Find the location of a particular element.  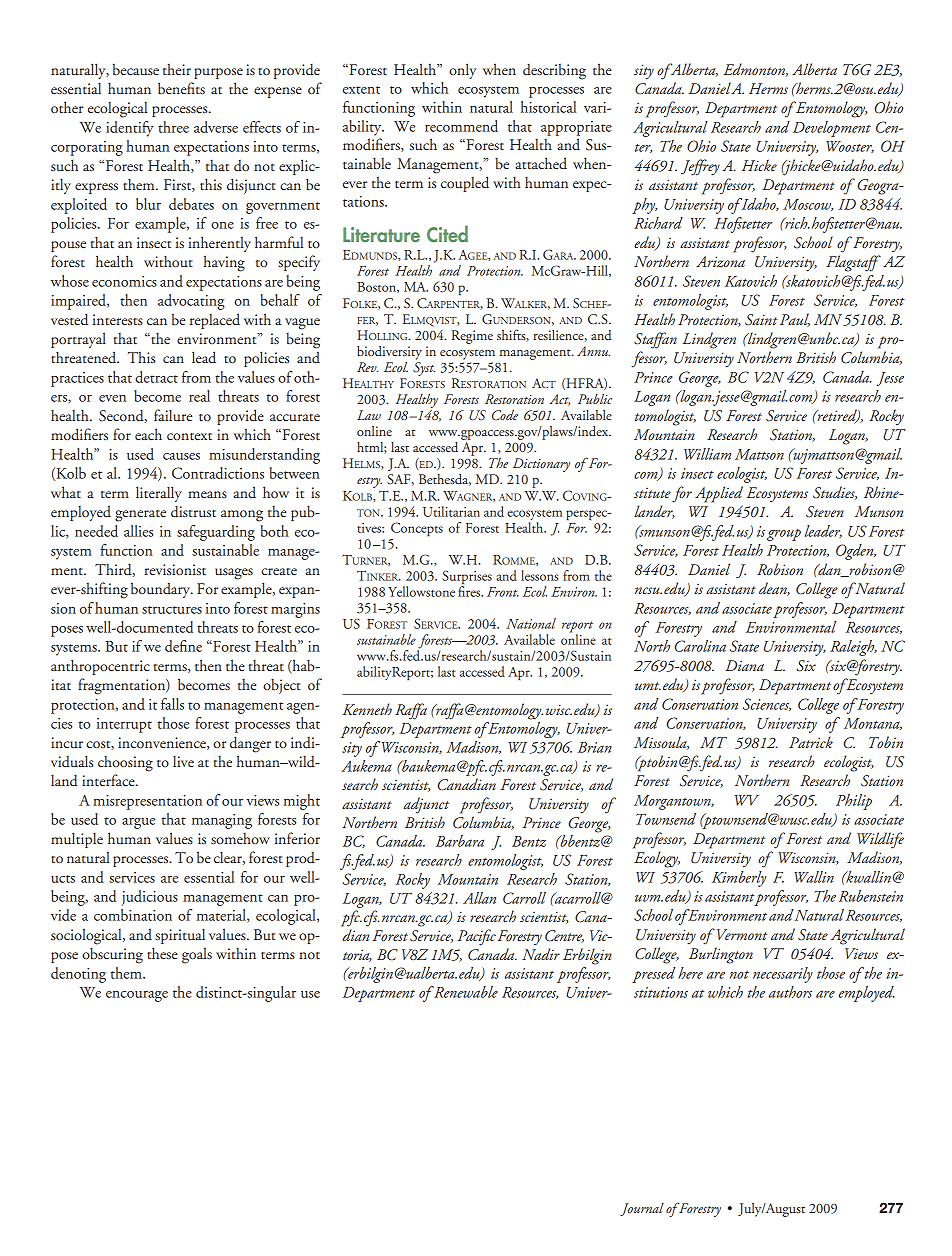

allies is located at coordinates (138, 531).
